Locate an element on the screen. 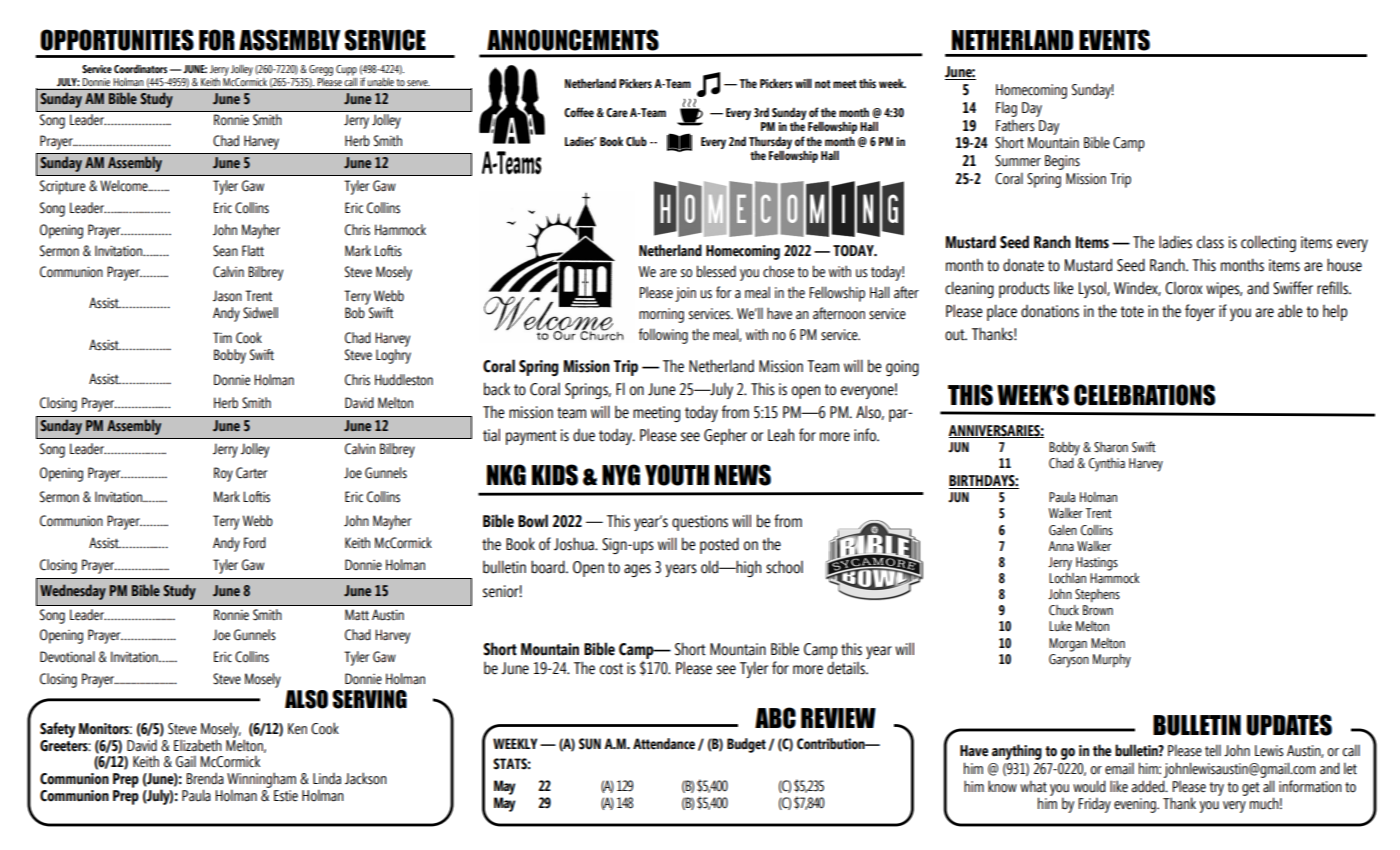 This screenshot has height=850, width=1400. Coordinators is located at coordinates (140, 68).
